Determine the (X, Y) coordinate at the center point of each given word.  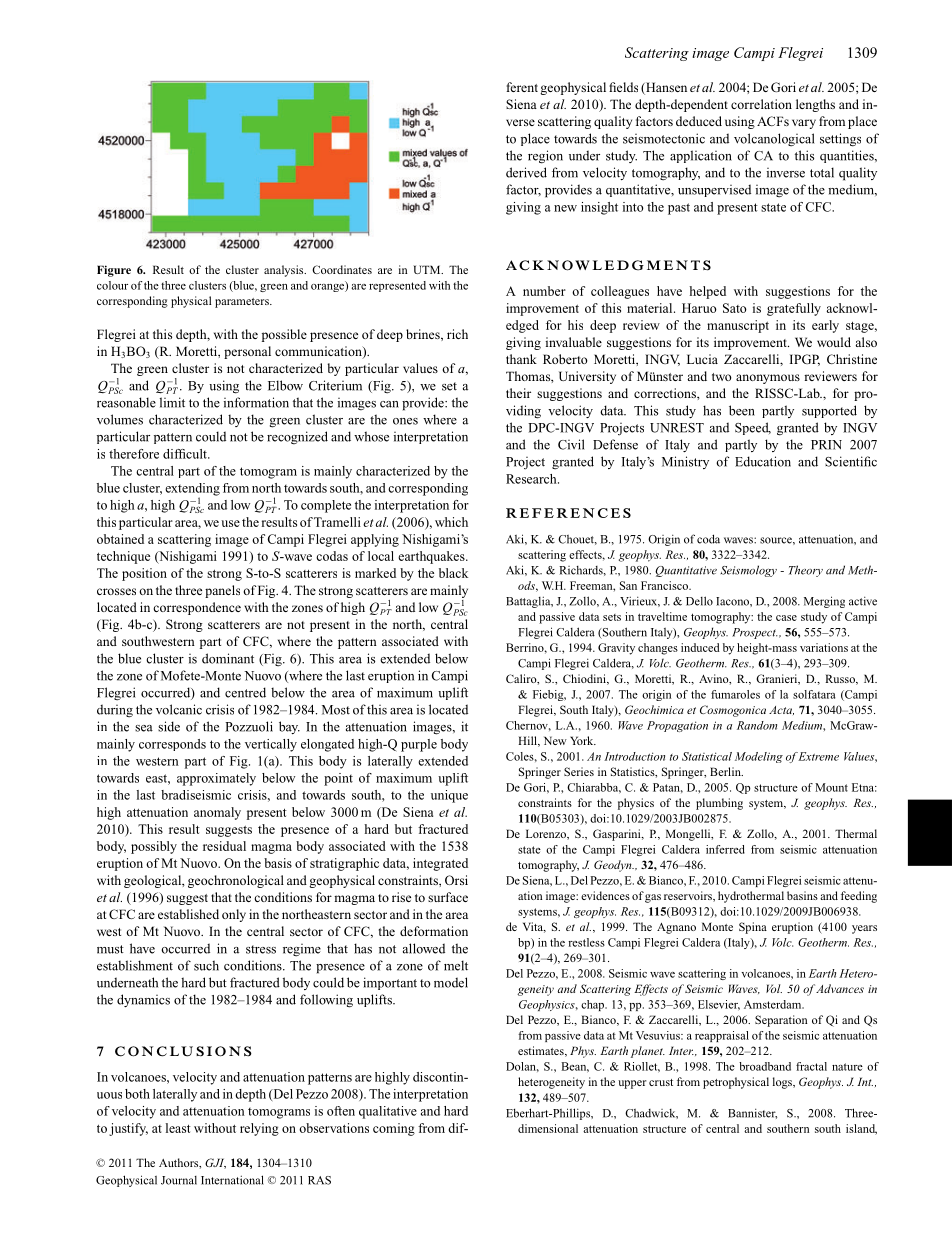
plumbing (719, 804)
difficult (186, 454)
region (545, 157)
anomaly (217, 813)
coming (394, 1129)
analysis (285, 271)
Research (532, 479)
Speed (753, 428)
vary (804, 124)
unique (449, 796)
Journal (179, 1180)
